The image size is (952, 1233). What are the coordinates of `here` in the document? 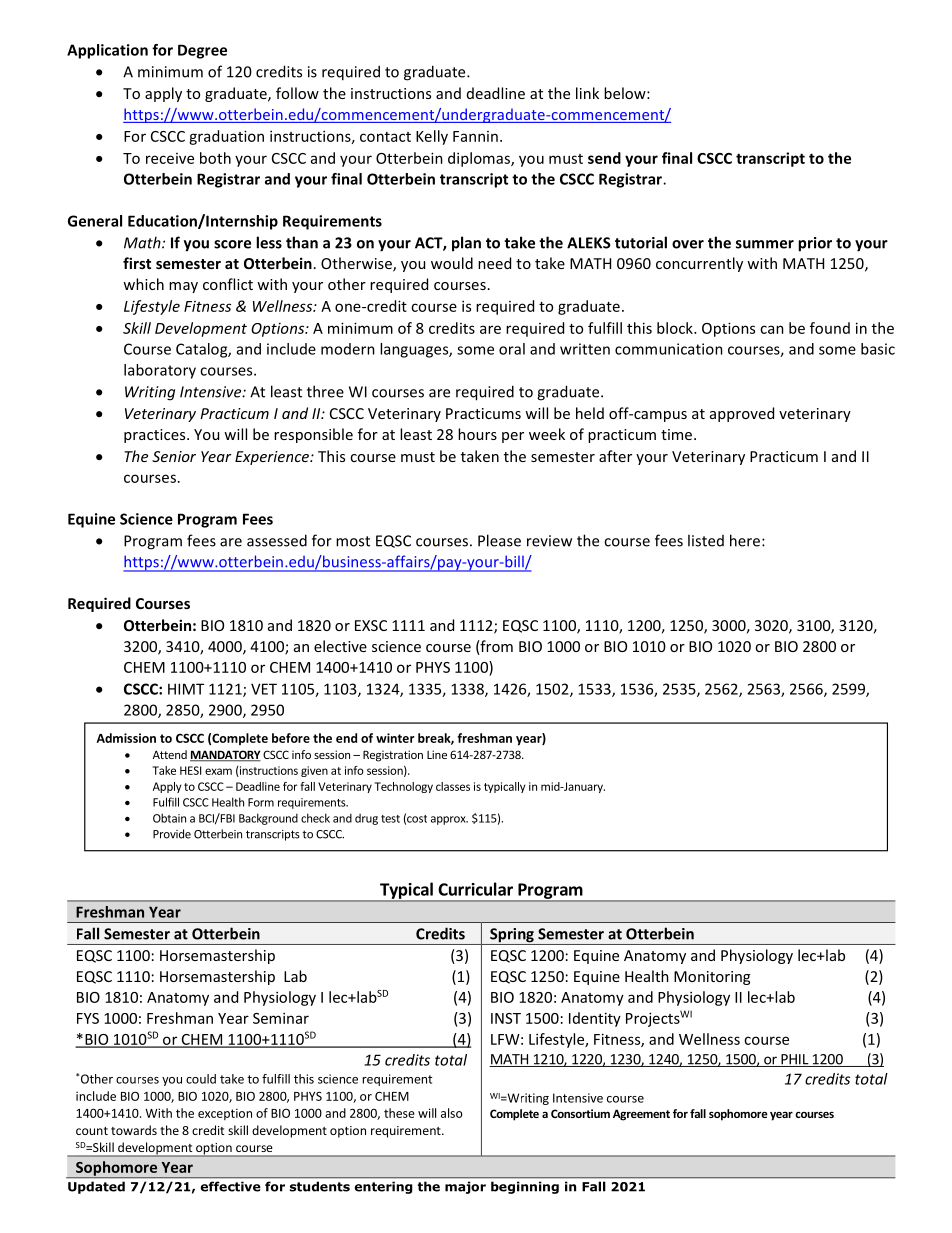 It's located at (746, 540).
